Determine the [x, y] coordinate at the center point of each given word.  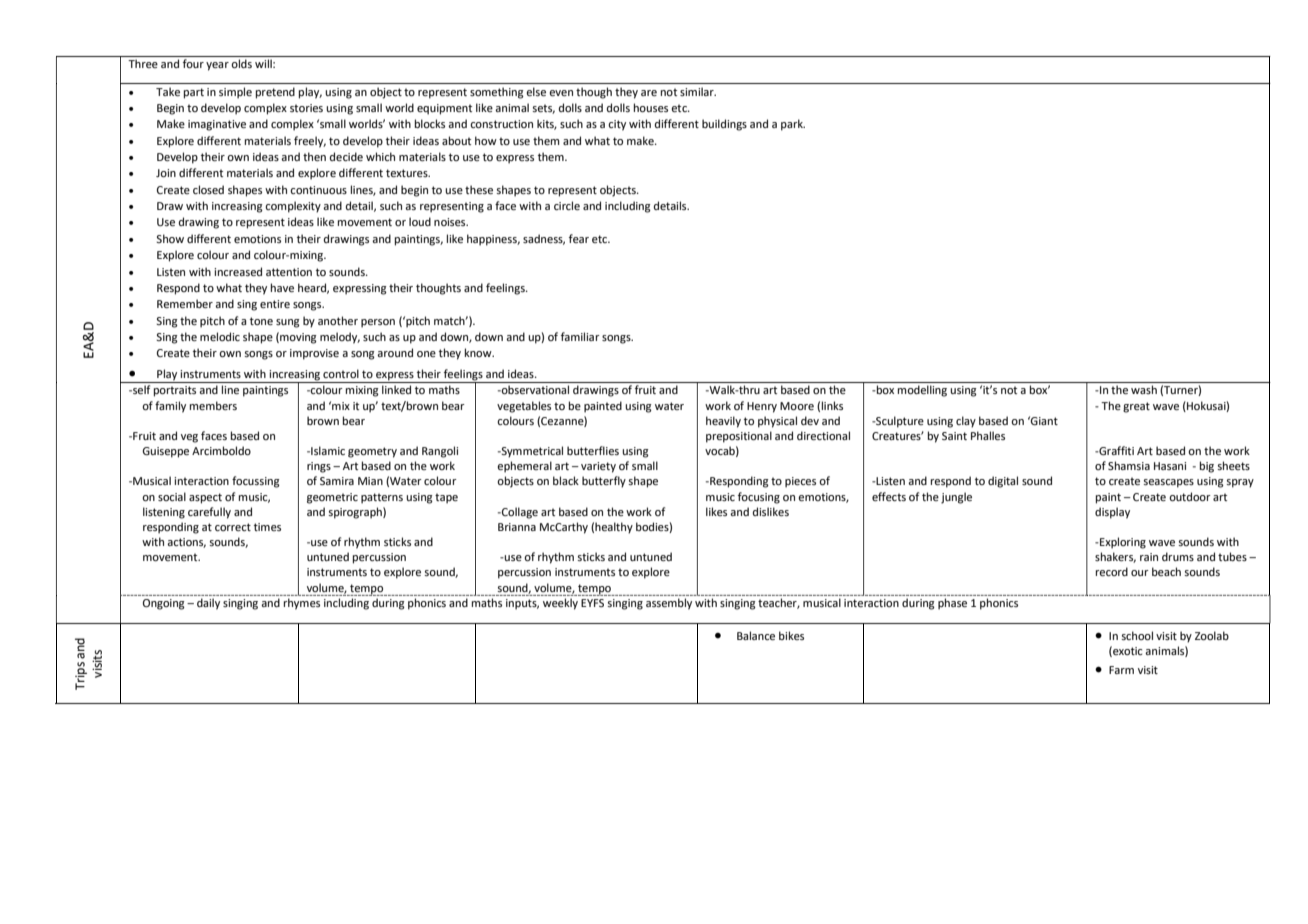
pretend [275, 93]
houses [651, 107]
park [793, 125]
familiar [580, 336]
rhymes [302, 604]
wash [1144, 389]
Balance [756, 635]
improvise [314, 354]
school [1137, 635]
